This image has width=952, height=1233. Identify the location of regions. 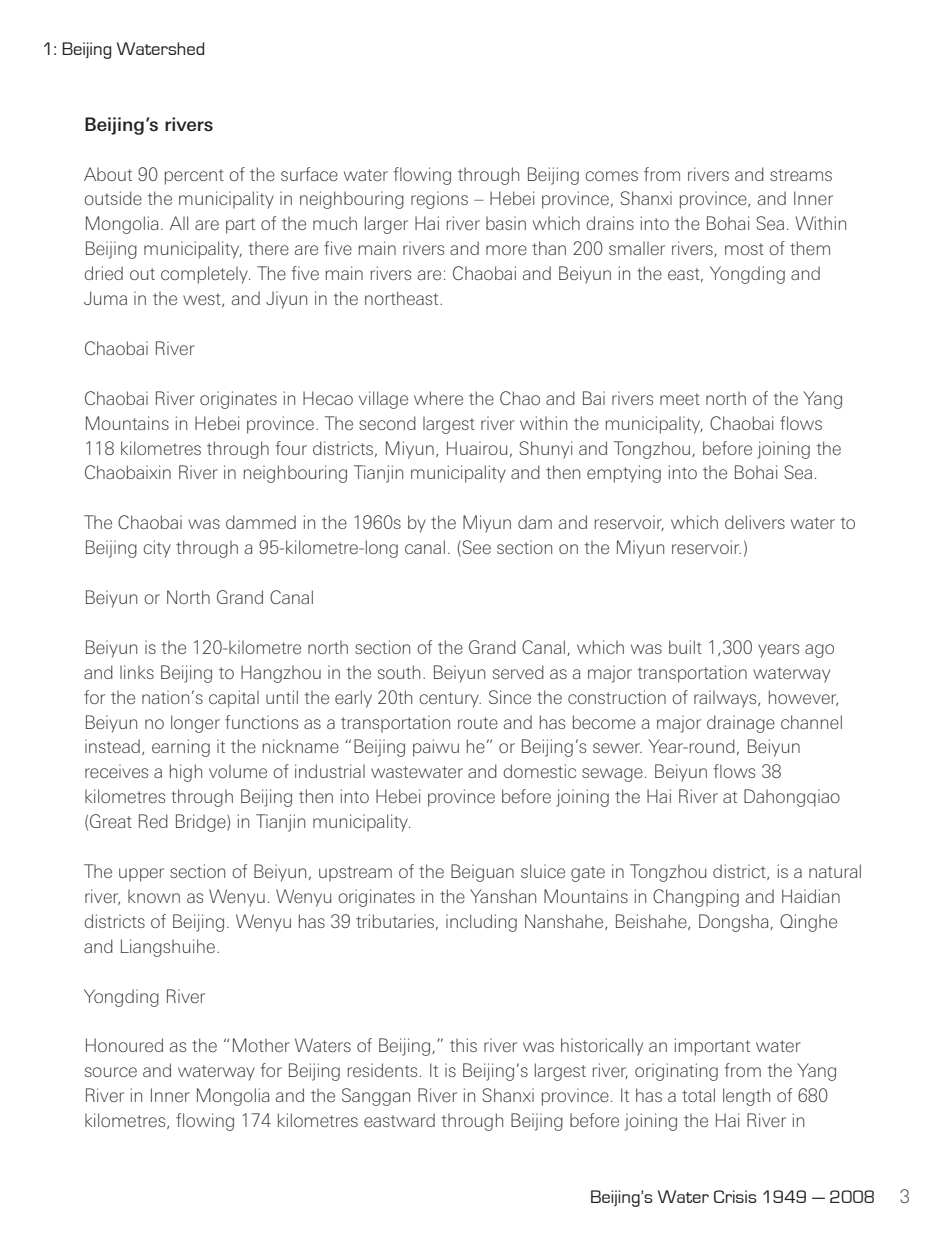
(439, 200).
